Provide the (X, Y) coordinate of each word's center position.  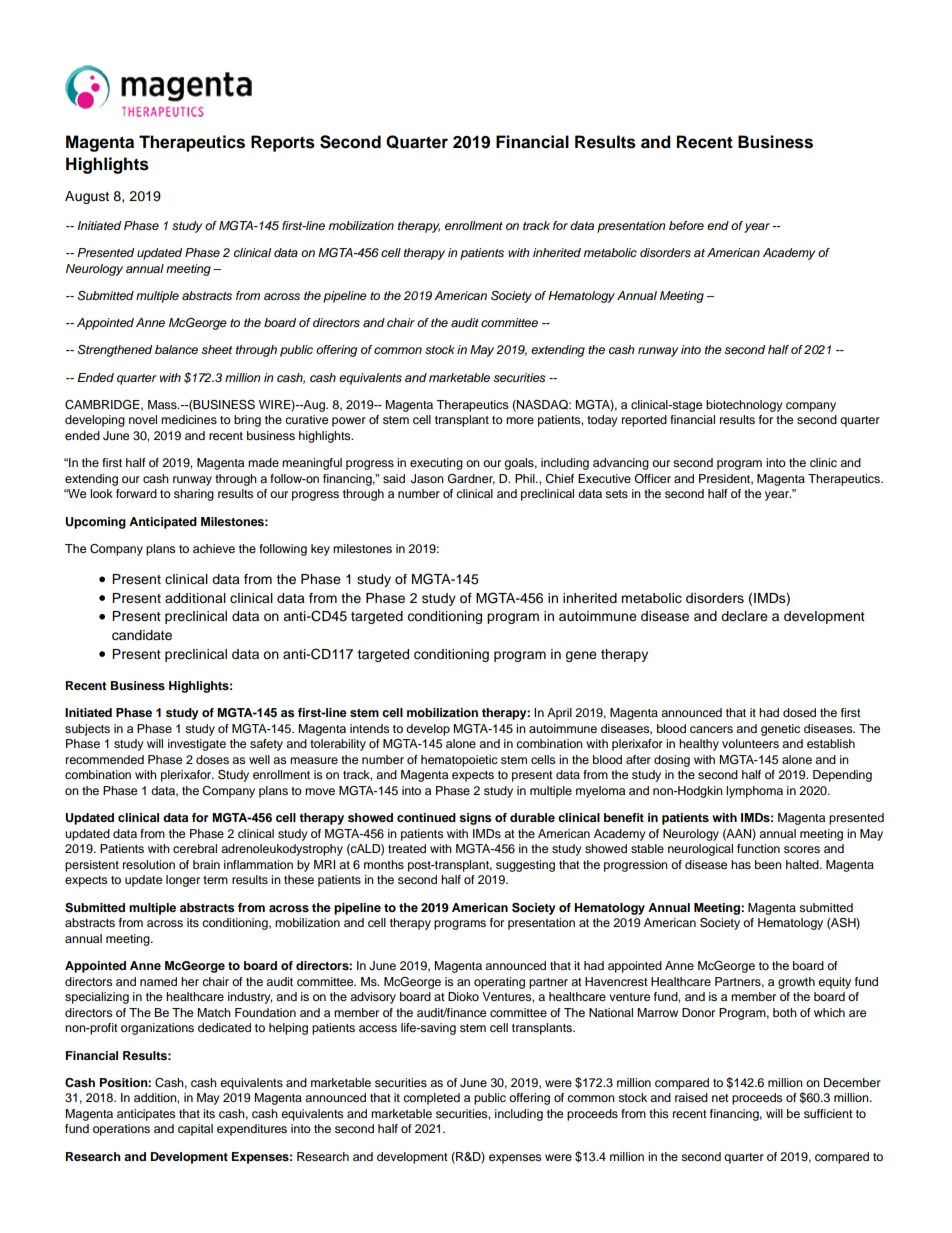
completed (431, 1099)
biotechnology (744, 406)
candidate (142, 635)
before (686, 225)
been (768, 864)
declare (744, 616)
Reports (283, 143)
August (87, 197)
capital (195, 1130)
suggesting (525, 866)
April (559, 714)
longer (183, 881)
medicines (189, 419)
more (520, 420)
